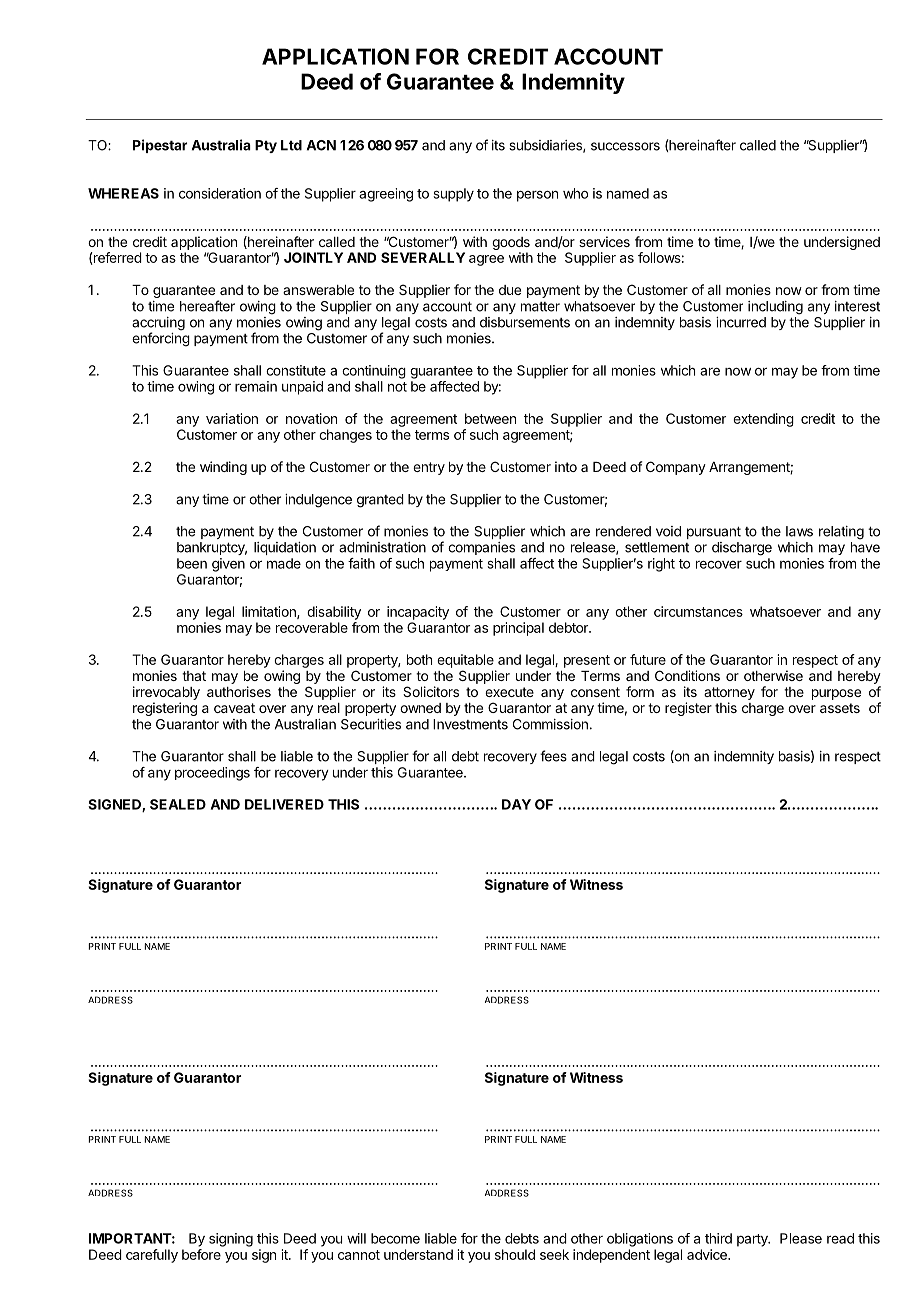 Image resolution: width=924 pixels, height=1308 pixels. What do you see at coordinates (201, 1254) in the document?
I see `before` at bounding box center [201, 1254].
